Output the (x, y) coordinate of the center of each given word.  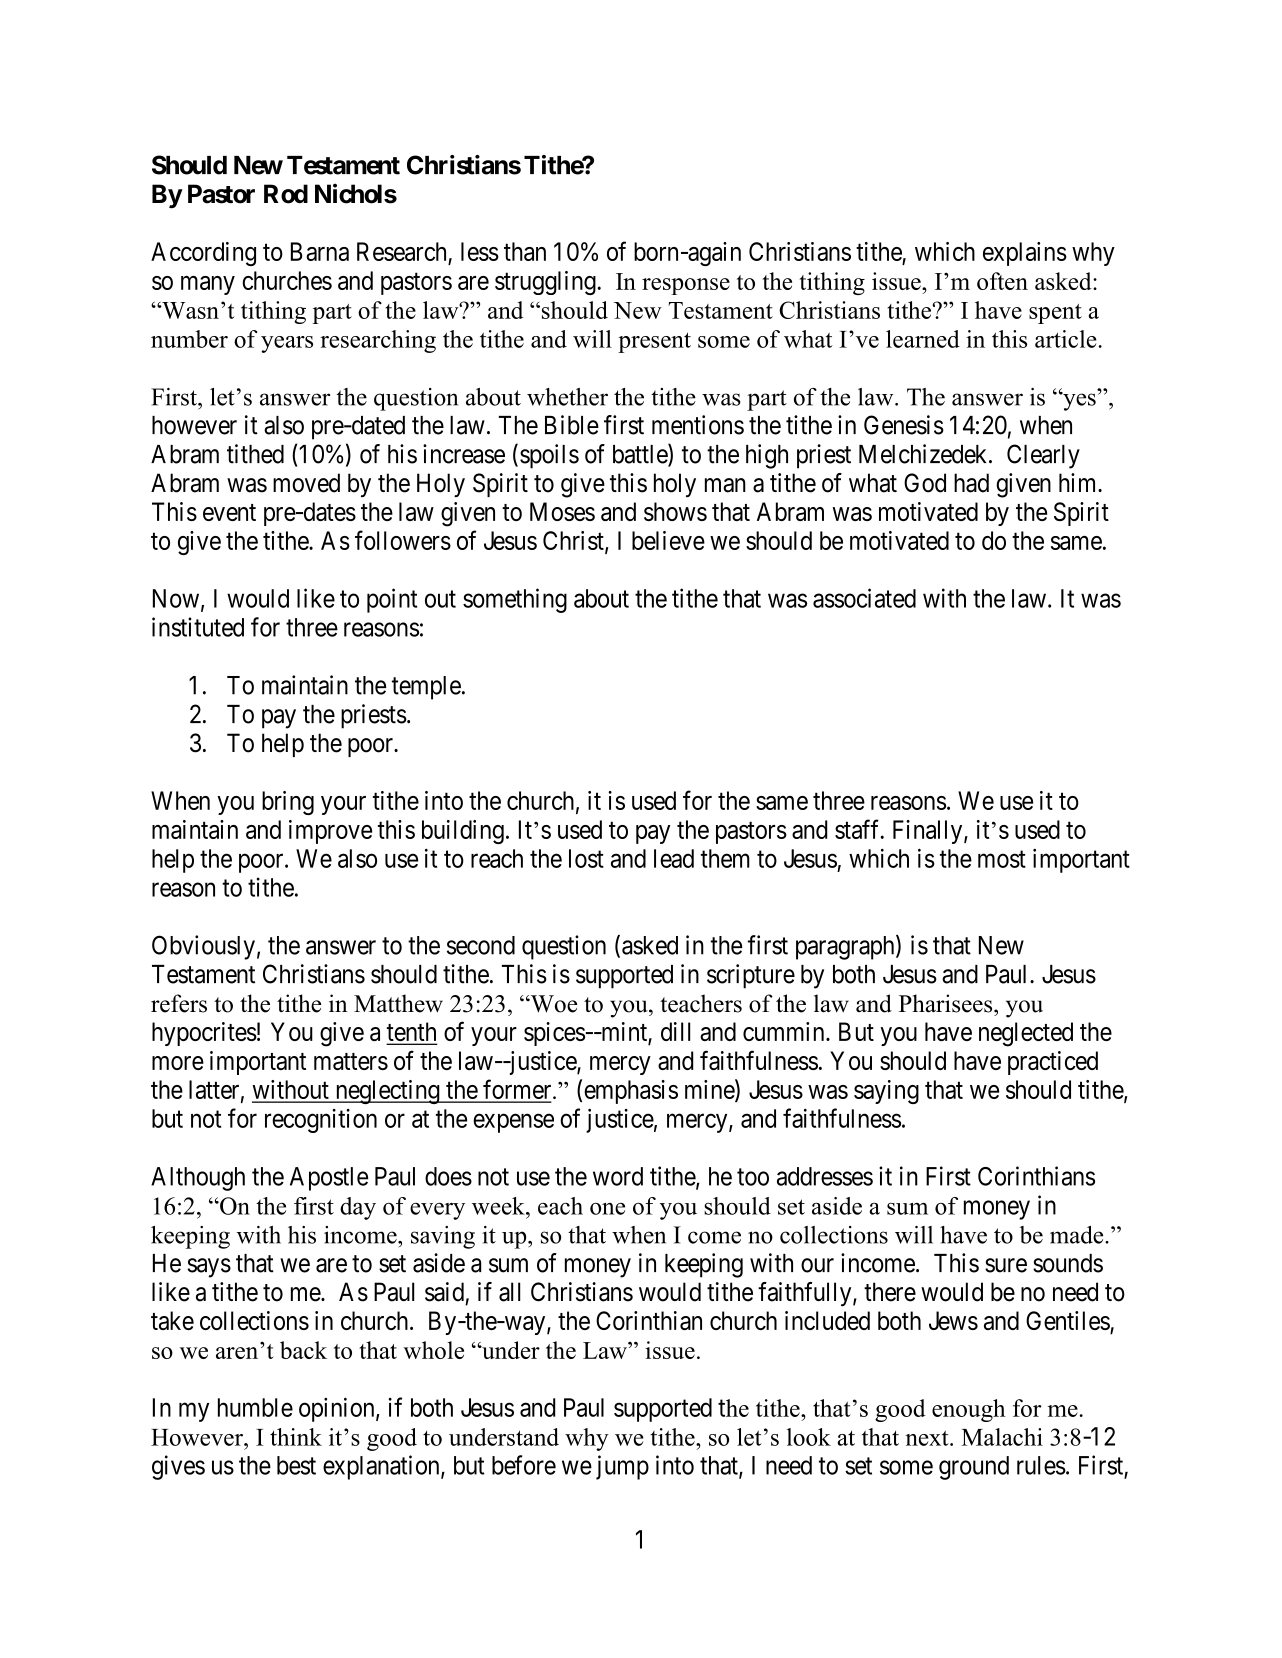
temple (426, 688)
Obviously (203, 947)
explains (1025, 254)
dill (675, 1031)
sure (1006, 1265)
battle (641, 454)
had (971, 483)
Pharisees (947, 1003)
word (618, 1176)
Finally (929, 832)
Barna (320, 251)
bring (288, 803)
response (686, 286)
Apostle (329, 1179)
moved (306, 483)
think (296, 1437)
